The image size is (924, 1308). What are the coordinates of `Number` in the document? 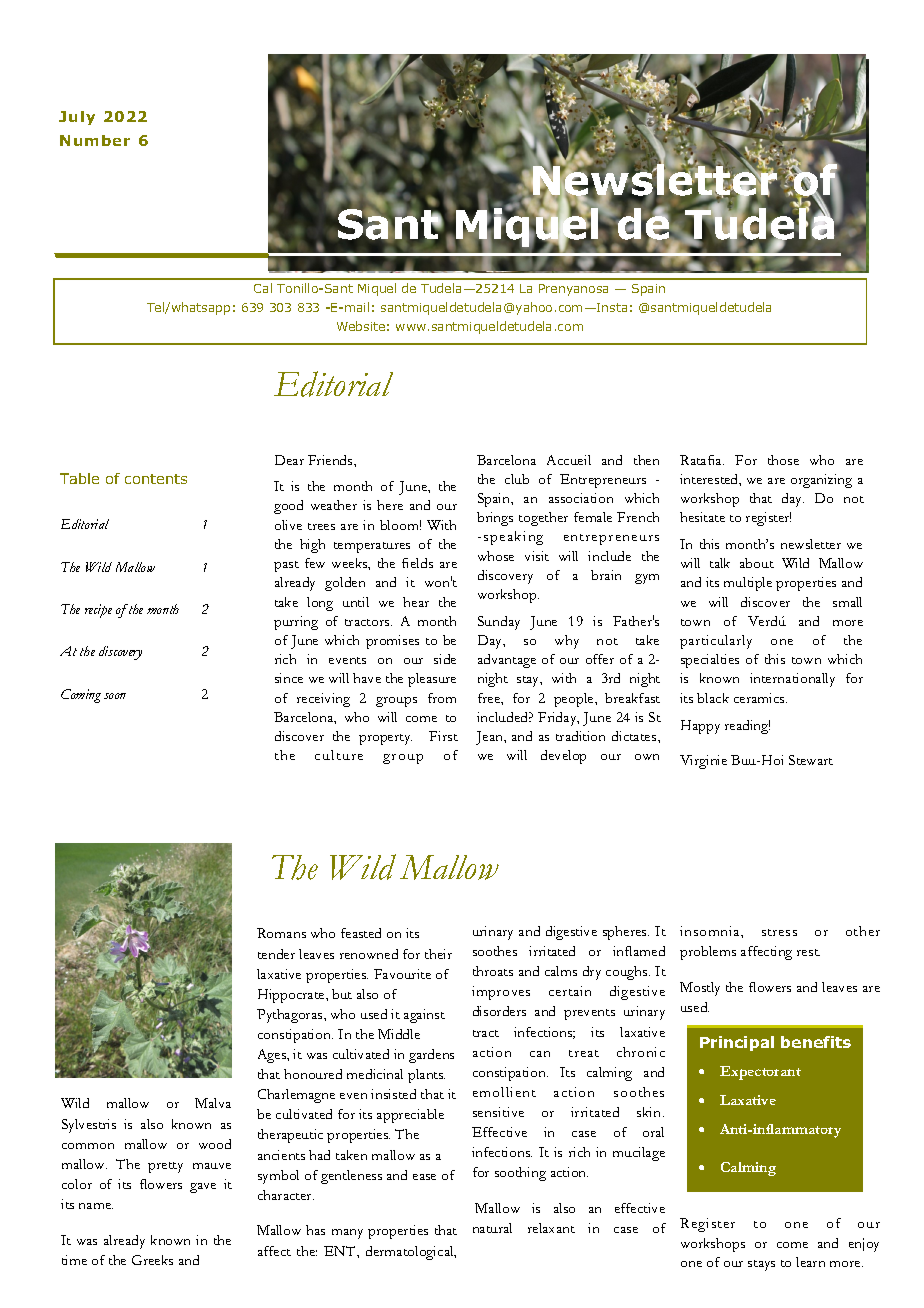 It's located at (95, 140).
